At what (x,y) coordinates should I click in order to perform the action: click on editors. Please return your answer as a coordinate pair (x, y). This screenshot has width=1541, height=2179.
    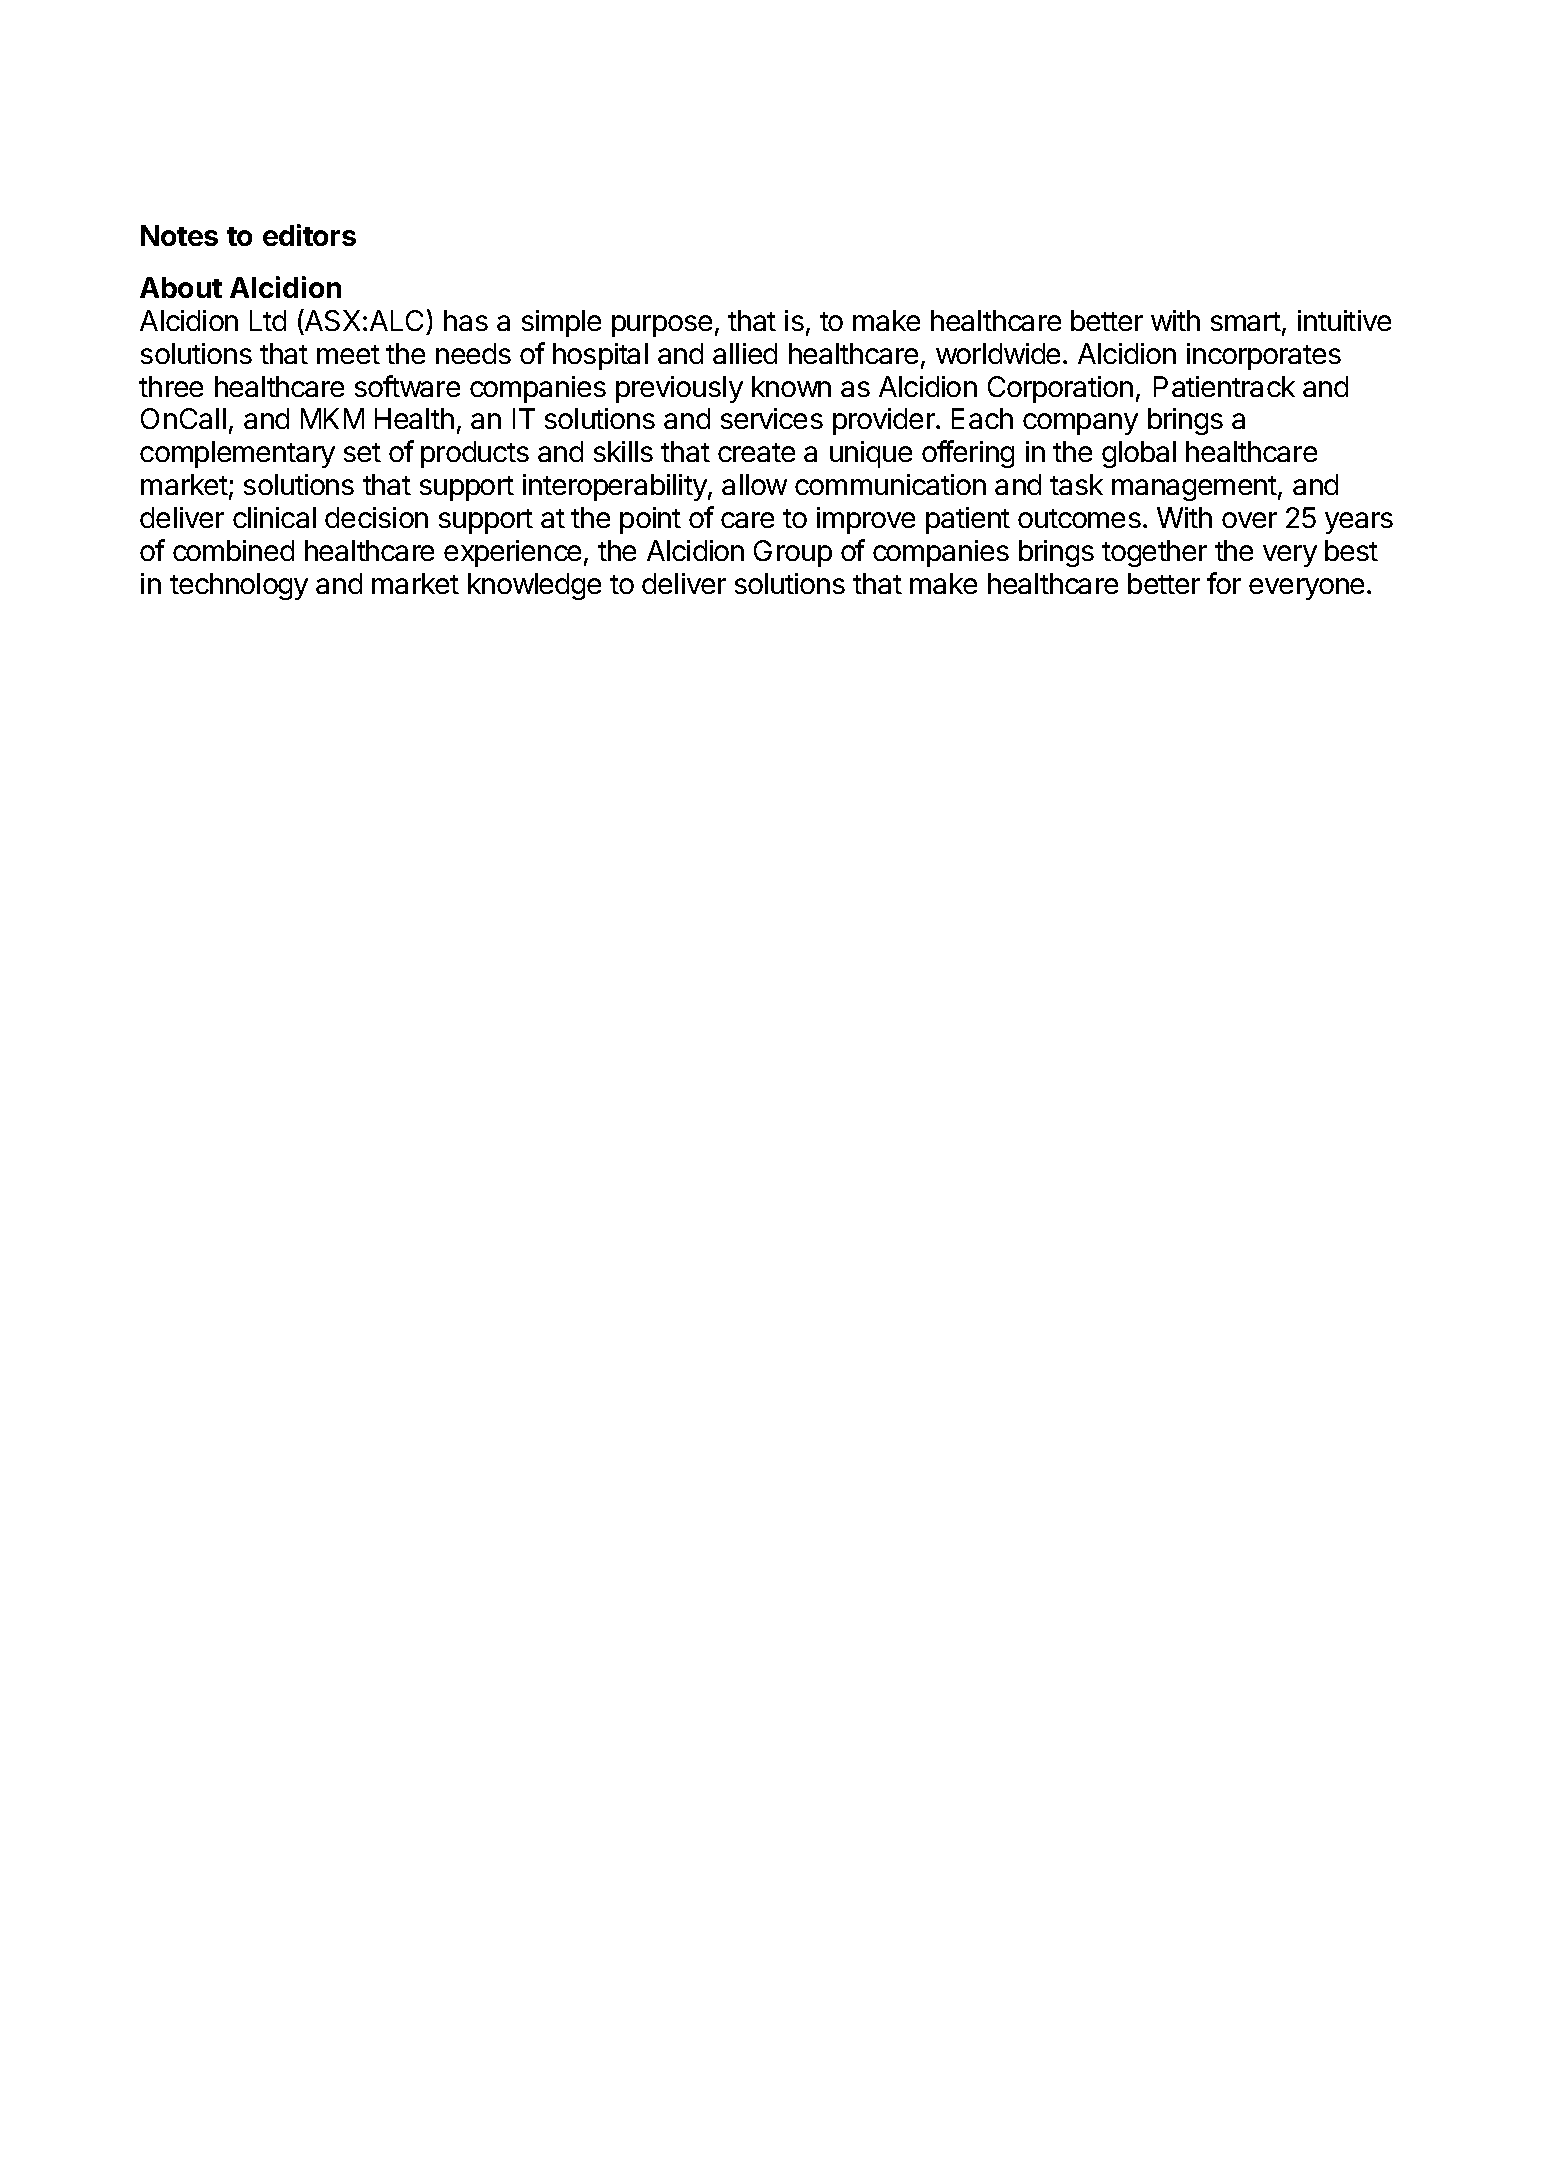
    Looking at the image, I should click on (309, 235).
